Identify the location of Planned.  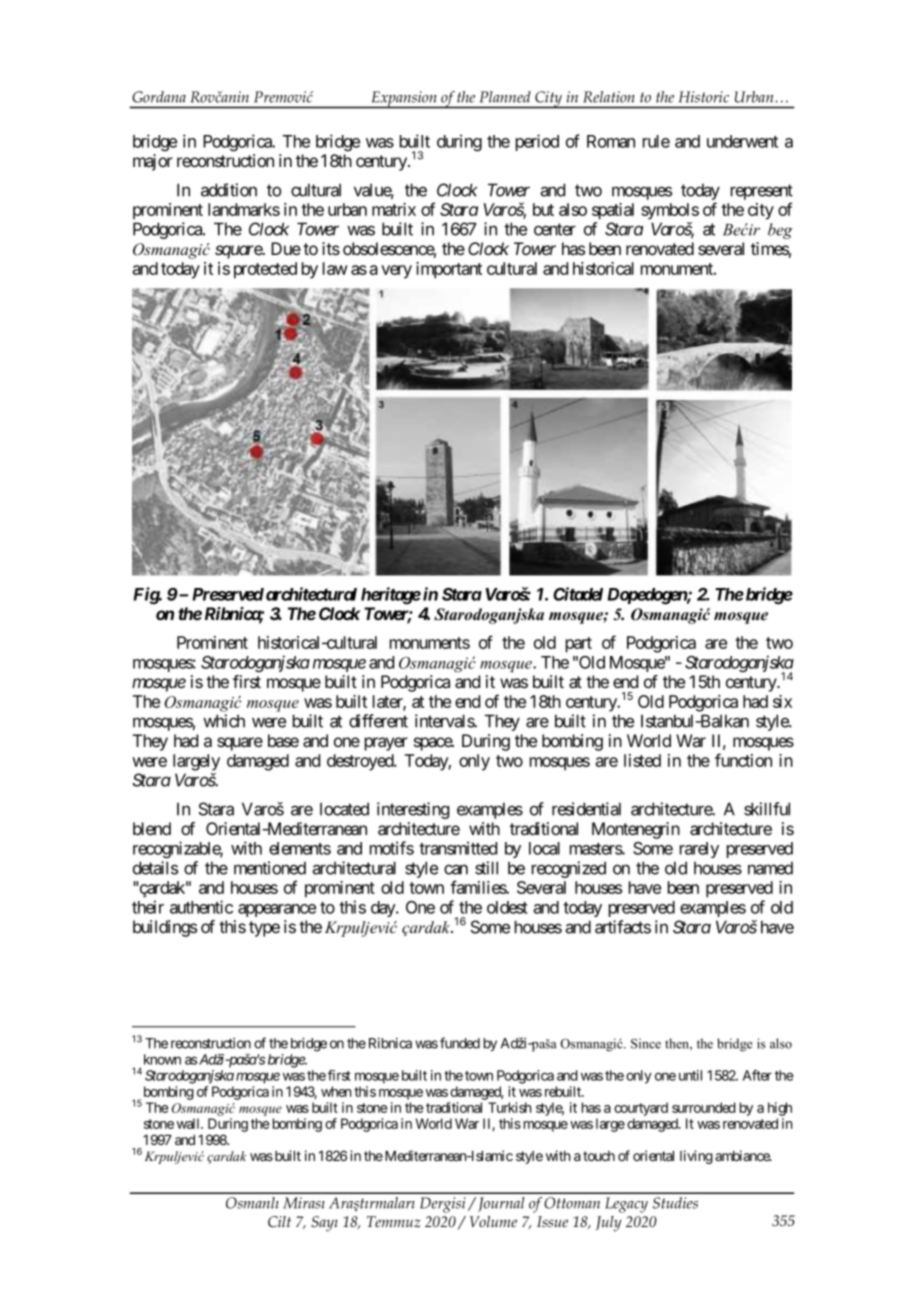
(505, 97).
